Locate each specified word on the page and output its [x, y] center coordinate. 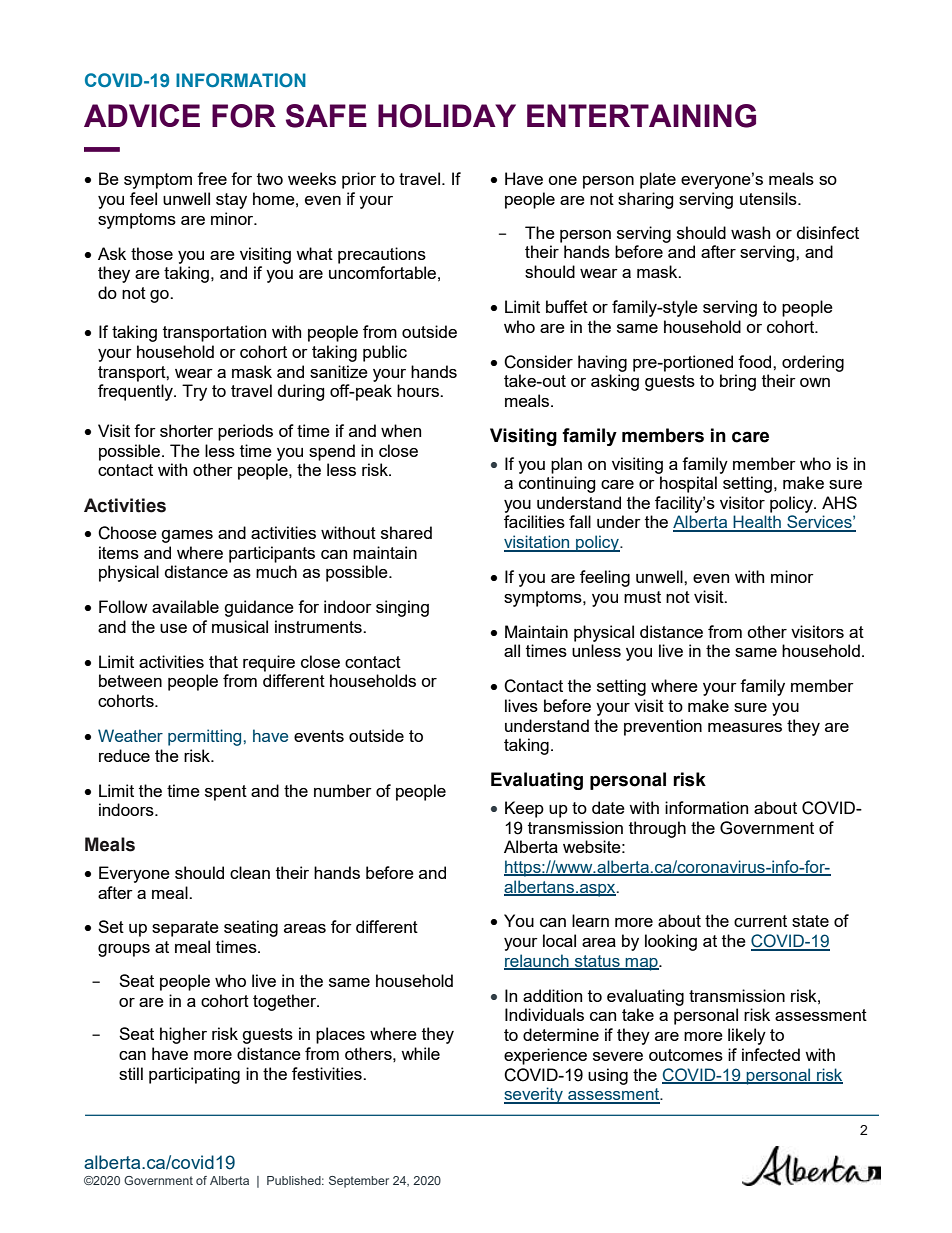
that [223, 661]
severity [534, 1095]
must [642, 597]
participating [194, 1075]
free [212, 178]
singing [402, 608]
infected [771, 1054]
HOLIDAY [447, 116]
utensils [769, 198]
